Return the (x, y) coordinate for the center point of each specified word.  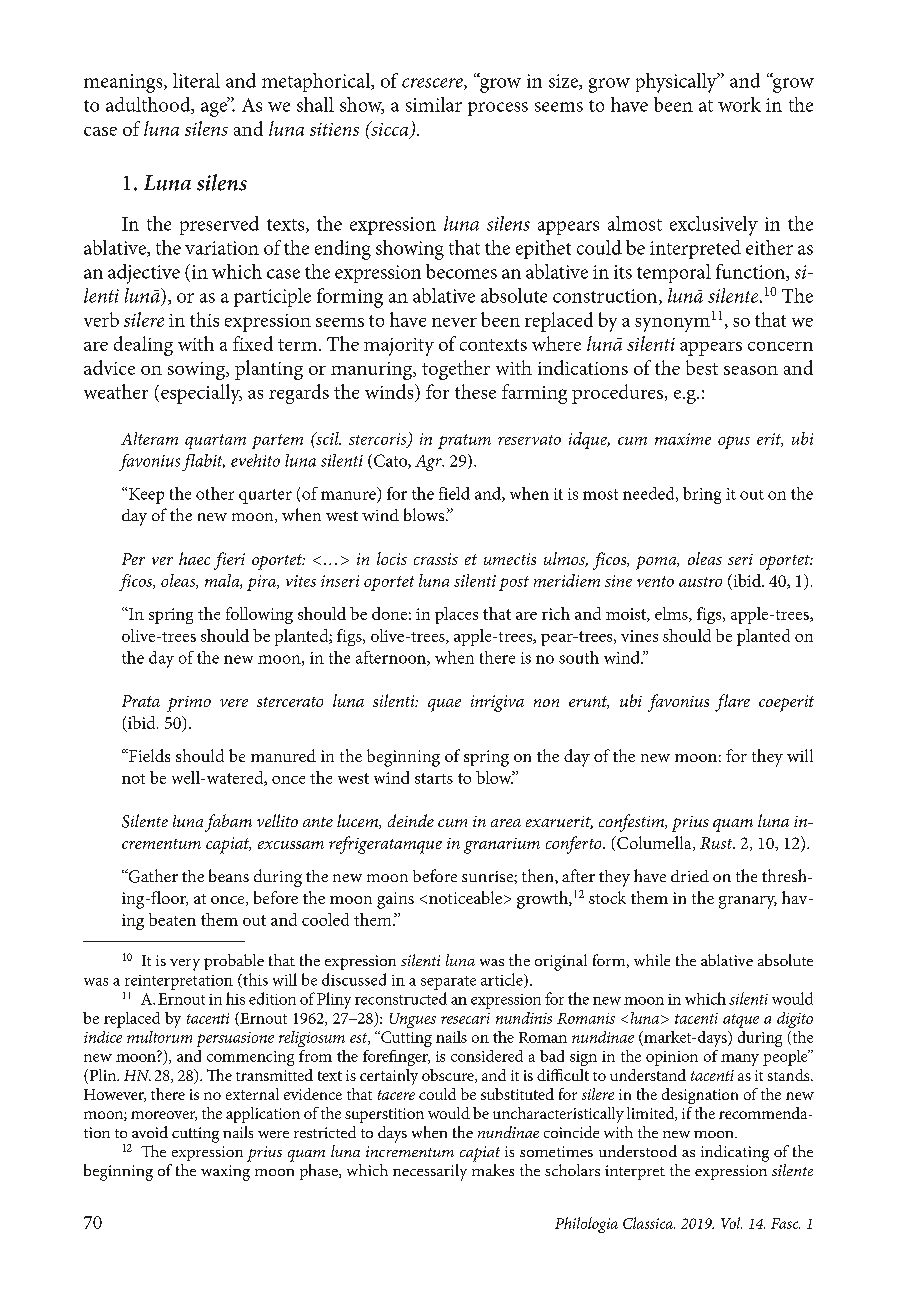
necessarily (430, 1172)
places (456, 615)
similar (434, 104)
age (215, 108)
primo (189, 704)
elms (672, 614)
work (739, 104)
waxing (225, 1173)
